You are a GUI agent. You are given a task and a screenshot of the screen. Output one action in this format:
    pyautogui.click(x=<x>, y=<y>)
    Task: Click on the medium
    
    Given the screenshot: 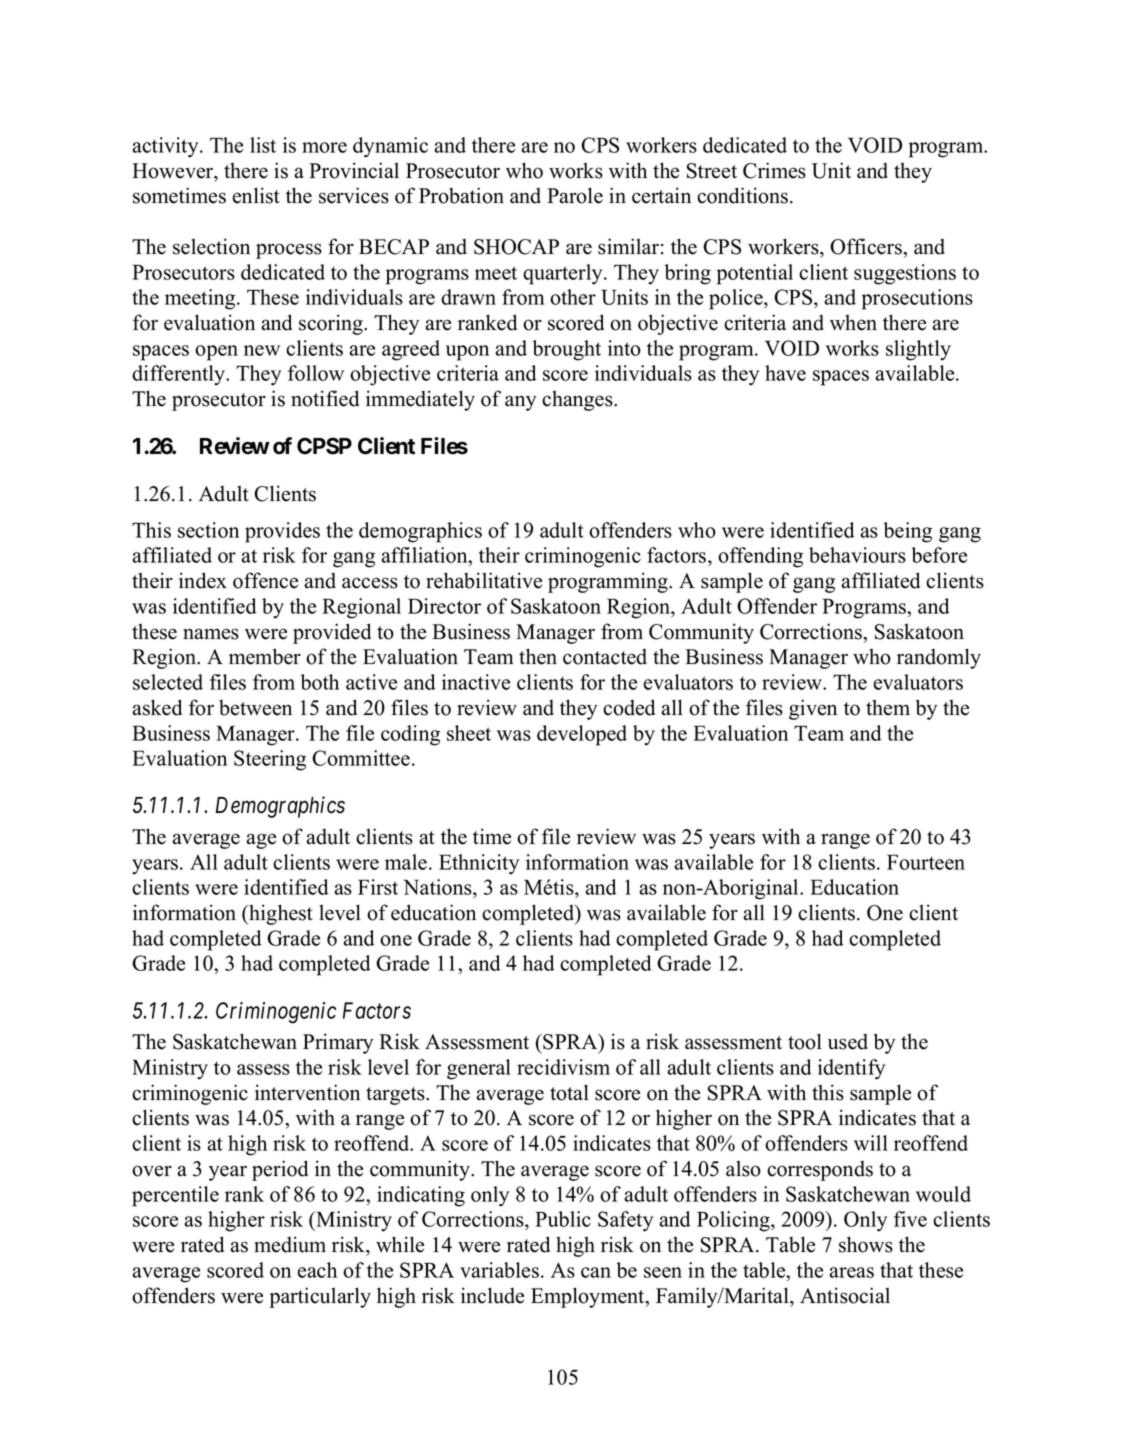 What is the action you would take?
    pyautogui.click(x=290, y=1244)
